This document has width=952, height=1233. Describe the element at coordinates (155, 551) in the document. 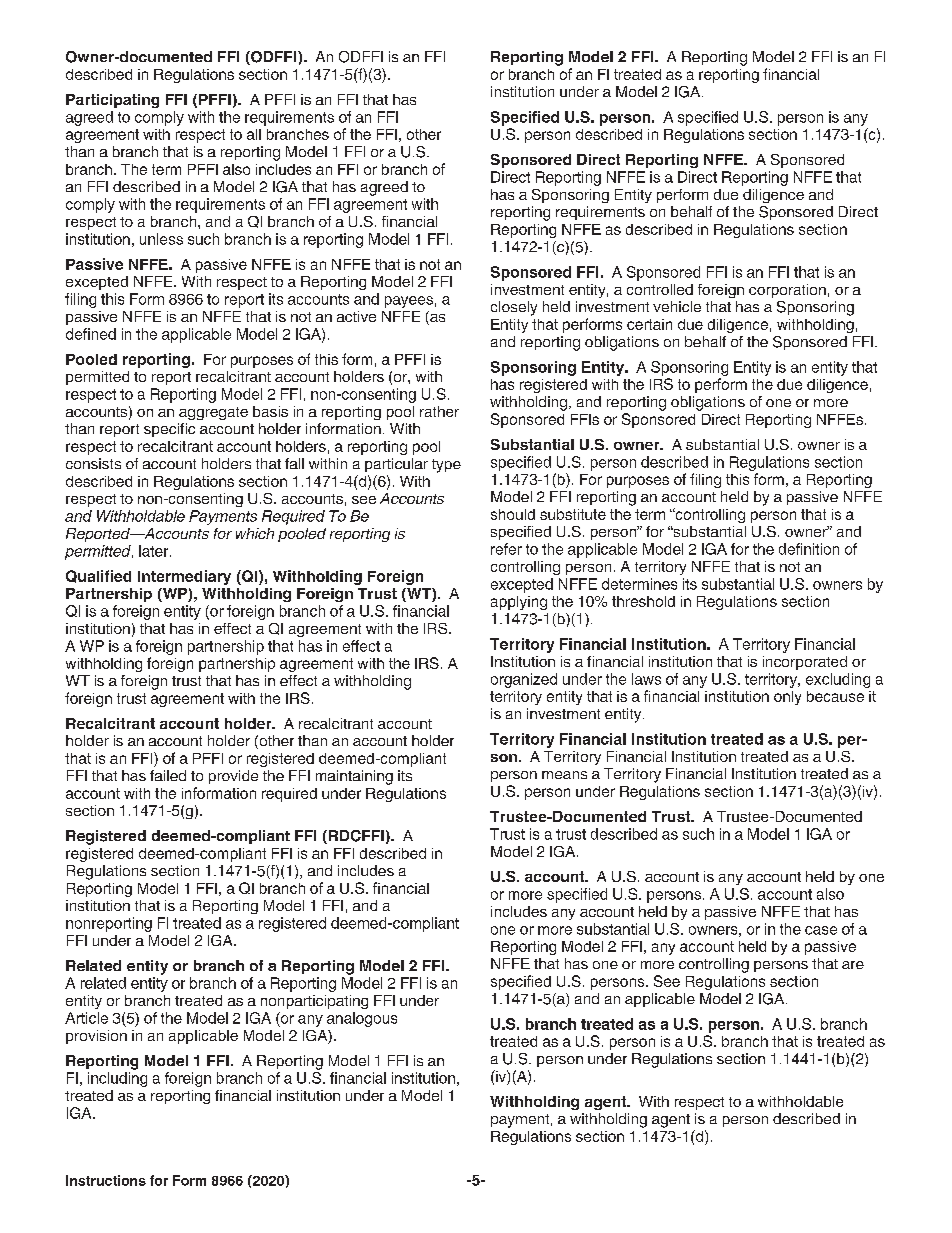

I see `later` at that location.
